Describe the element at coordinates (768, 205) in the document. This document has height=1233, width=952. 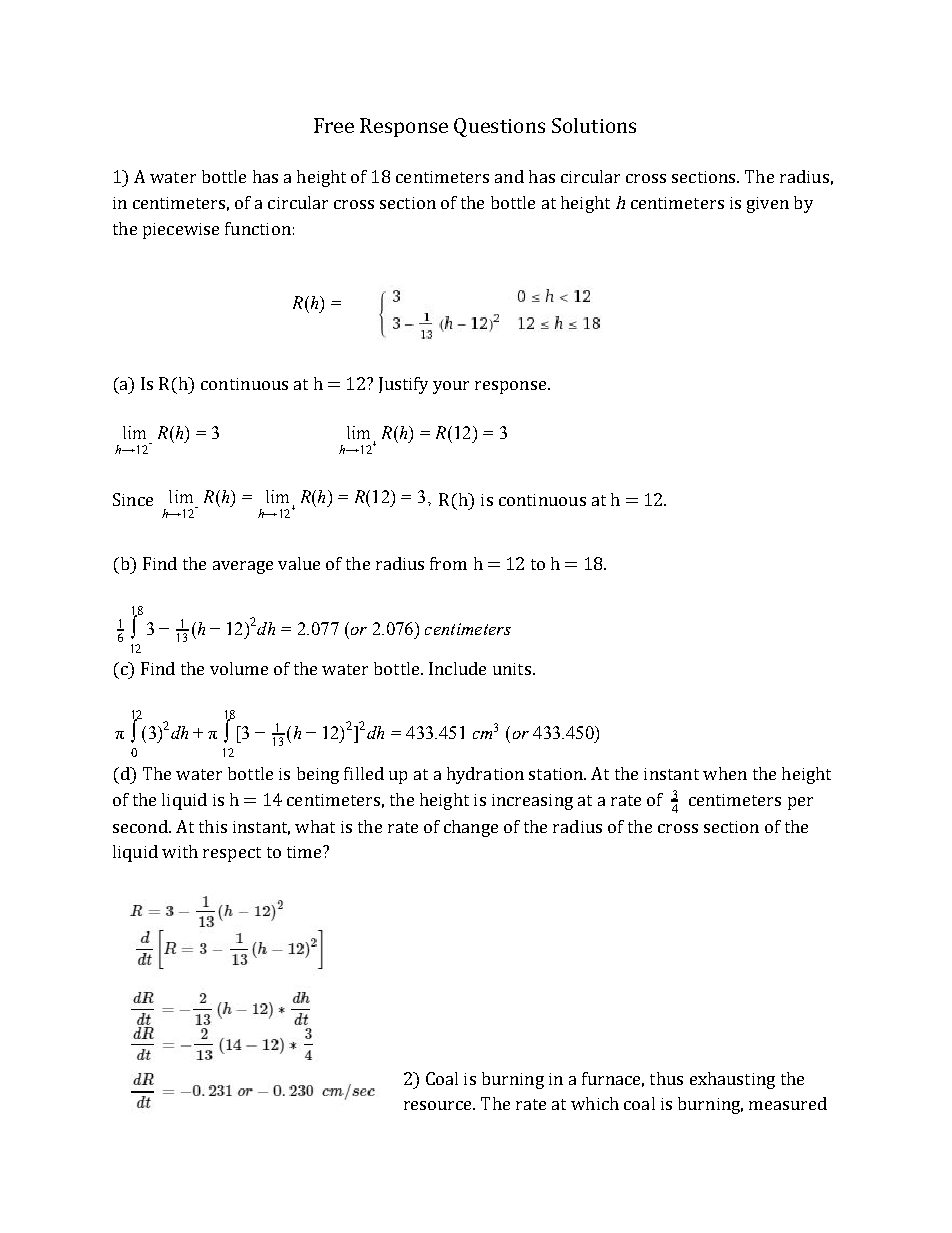
I see `given` at that location.
